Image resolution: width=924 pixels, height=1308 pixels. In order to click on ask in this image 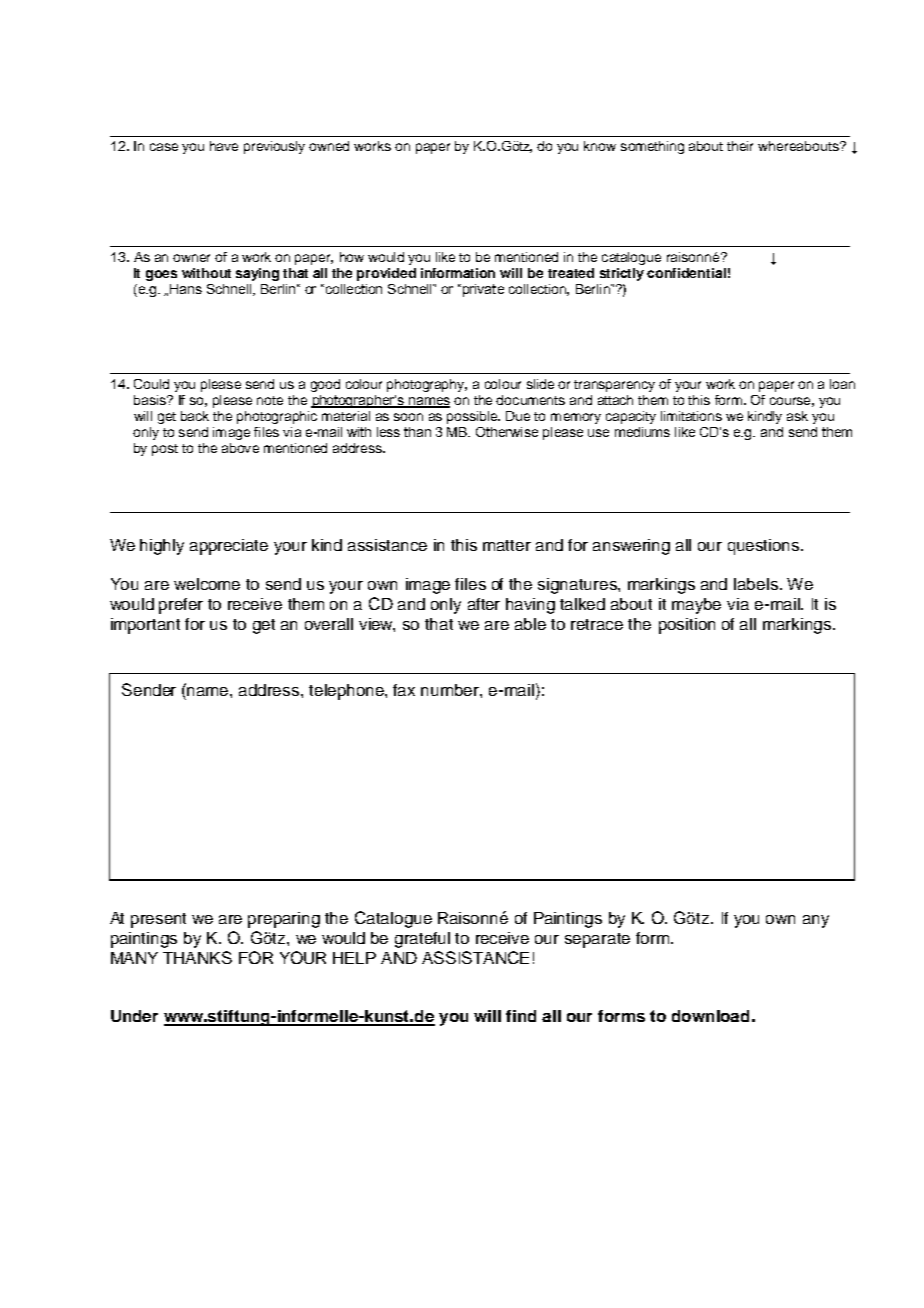, I will do `click(797, 416)`.
